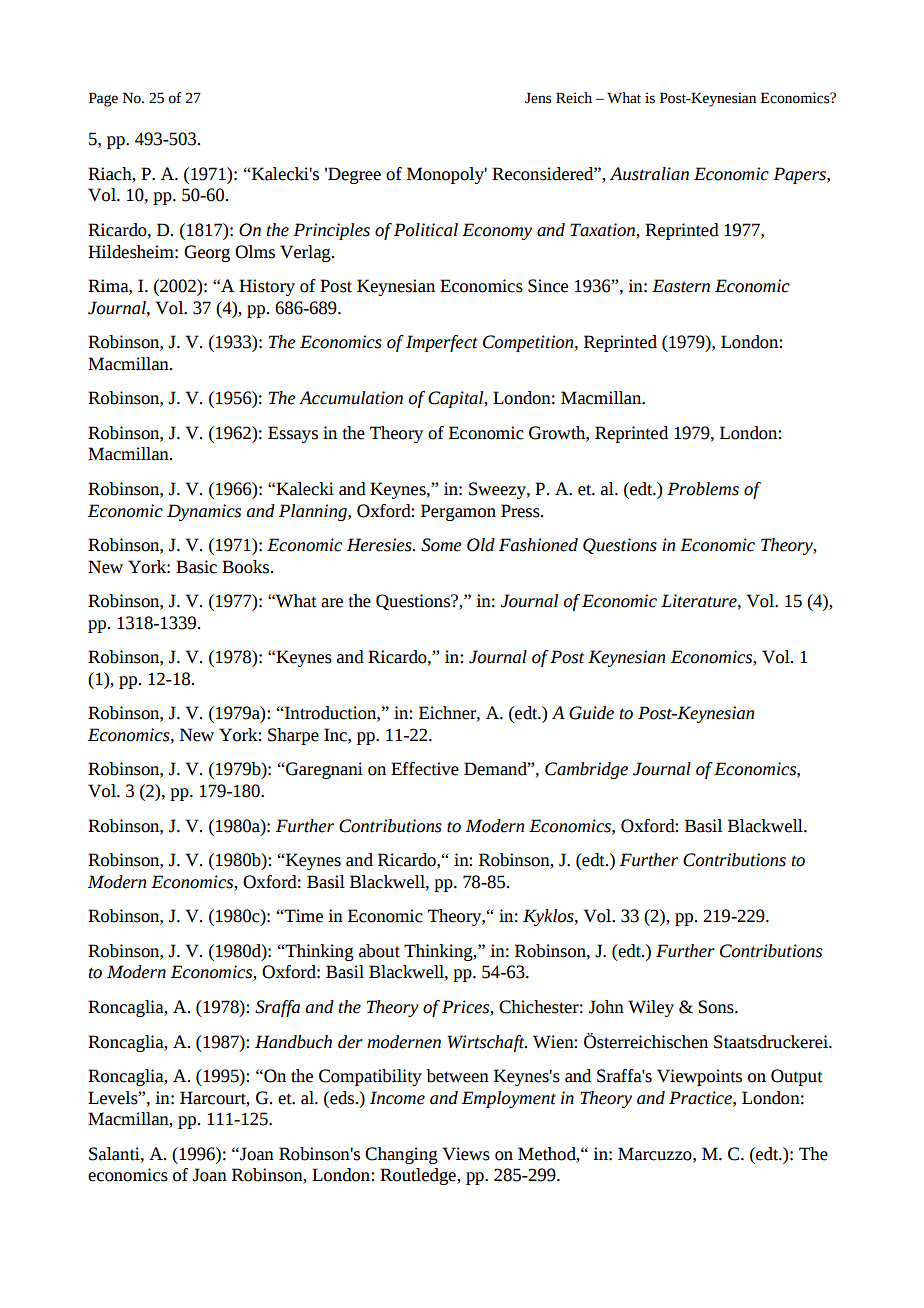 Image resolution: width=924 pixels, height=1308 pixels. I want to click on Some, so click(441, 545).
